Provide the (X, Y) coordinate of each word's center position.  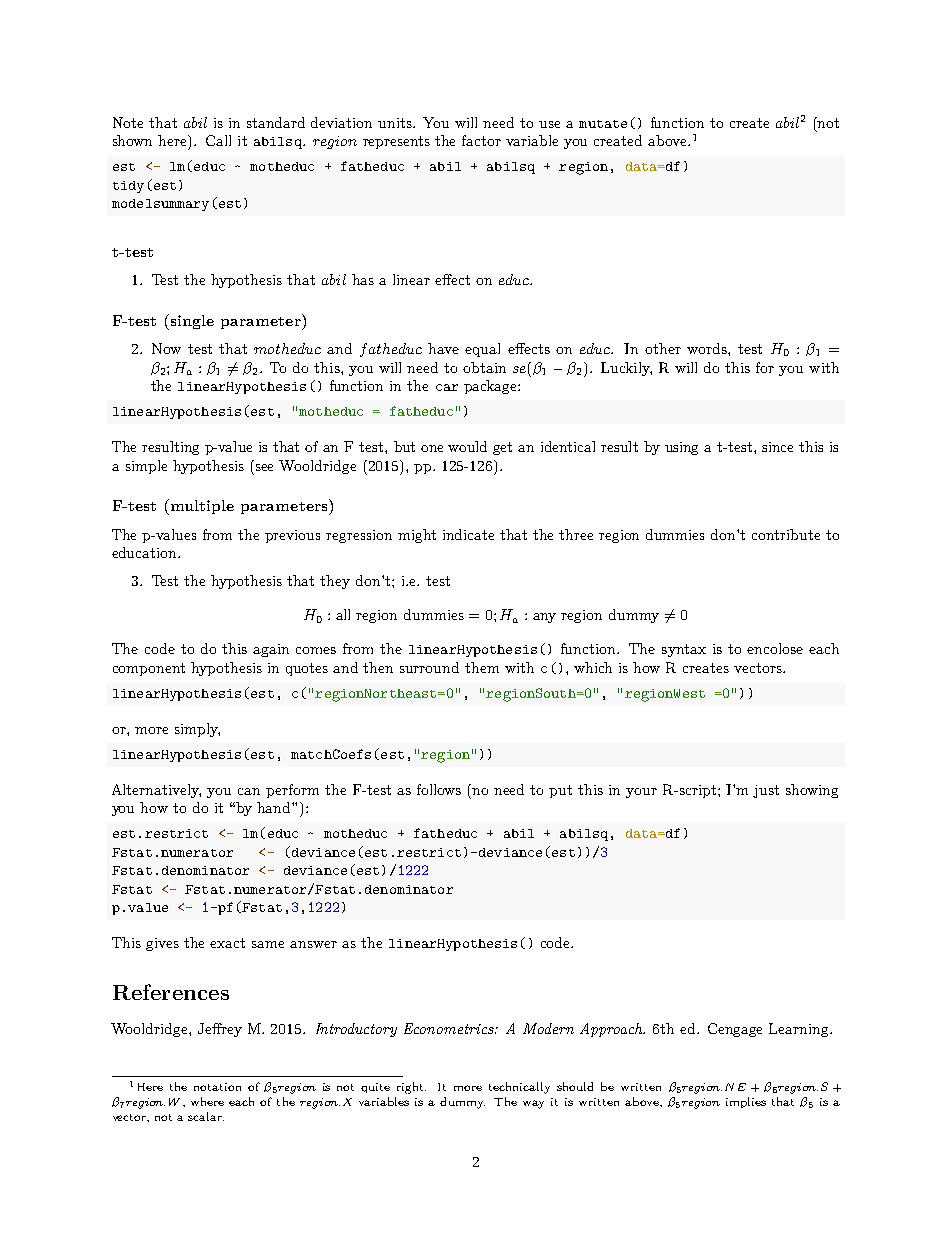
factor (481, 140)
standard (276, 122)
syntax (684, 650)
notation (217, 1087)
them (482, 667)
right (411, 1088)
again (271, 650)
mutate (603, 124)
